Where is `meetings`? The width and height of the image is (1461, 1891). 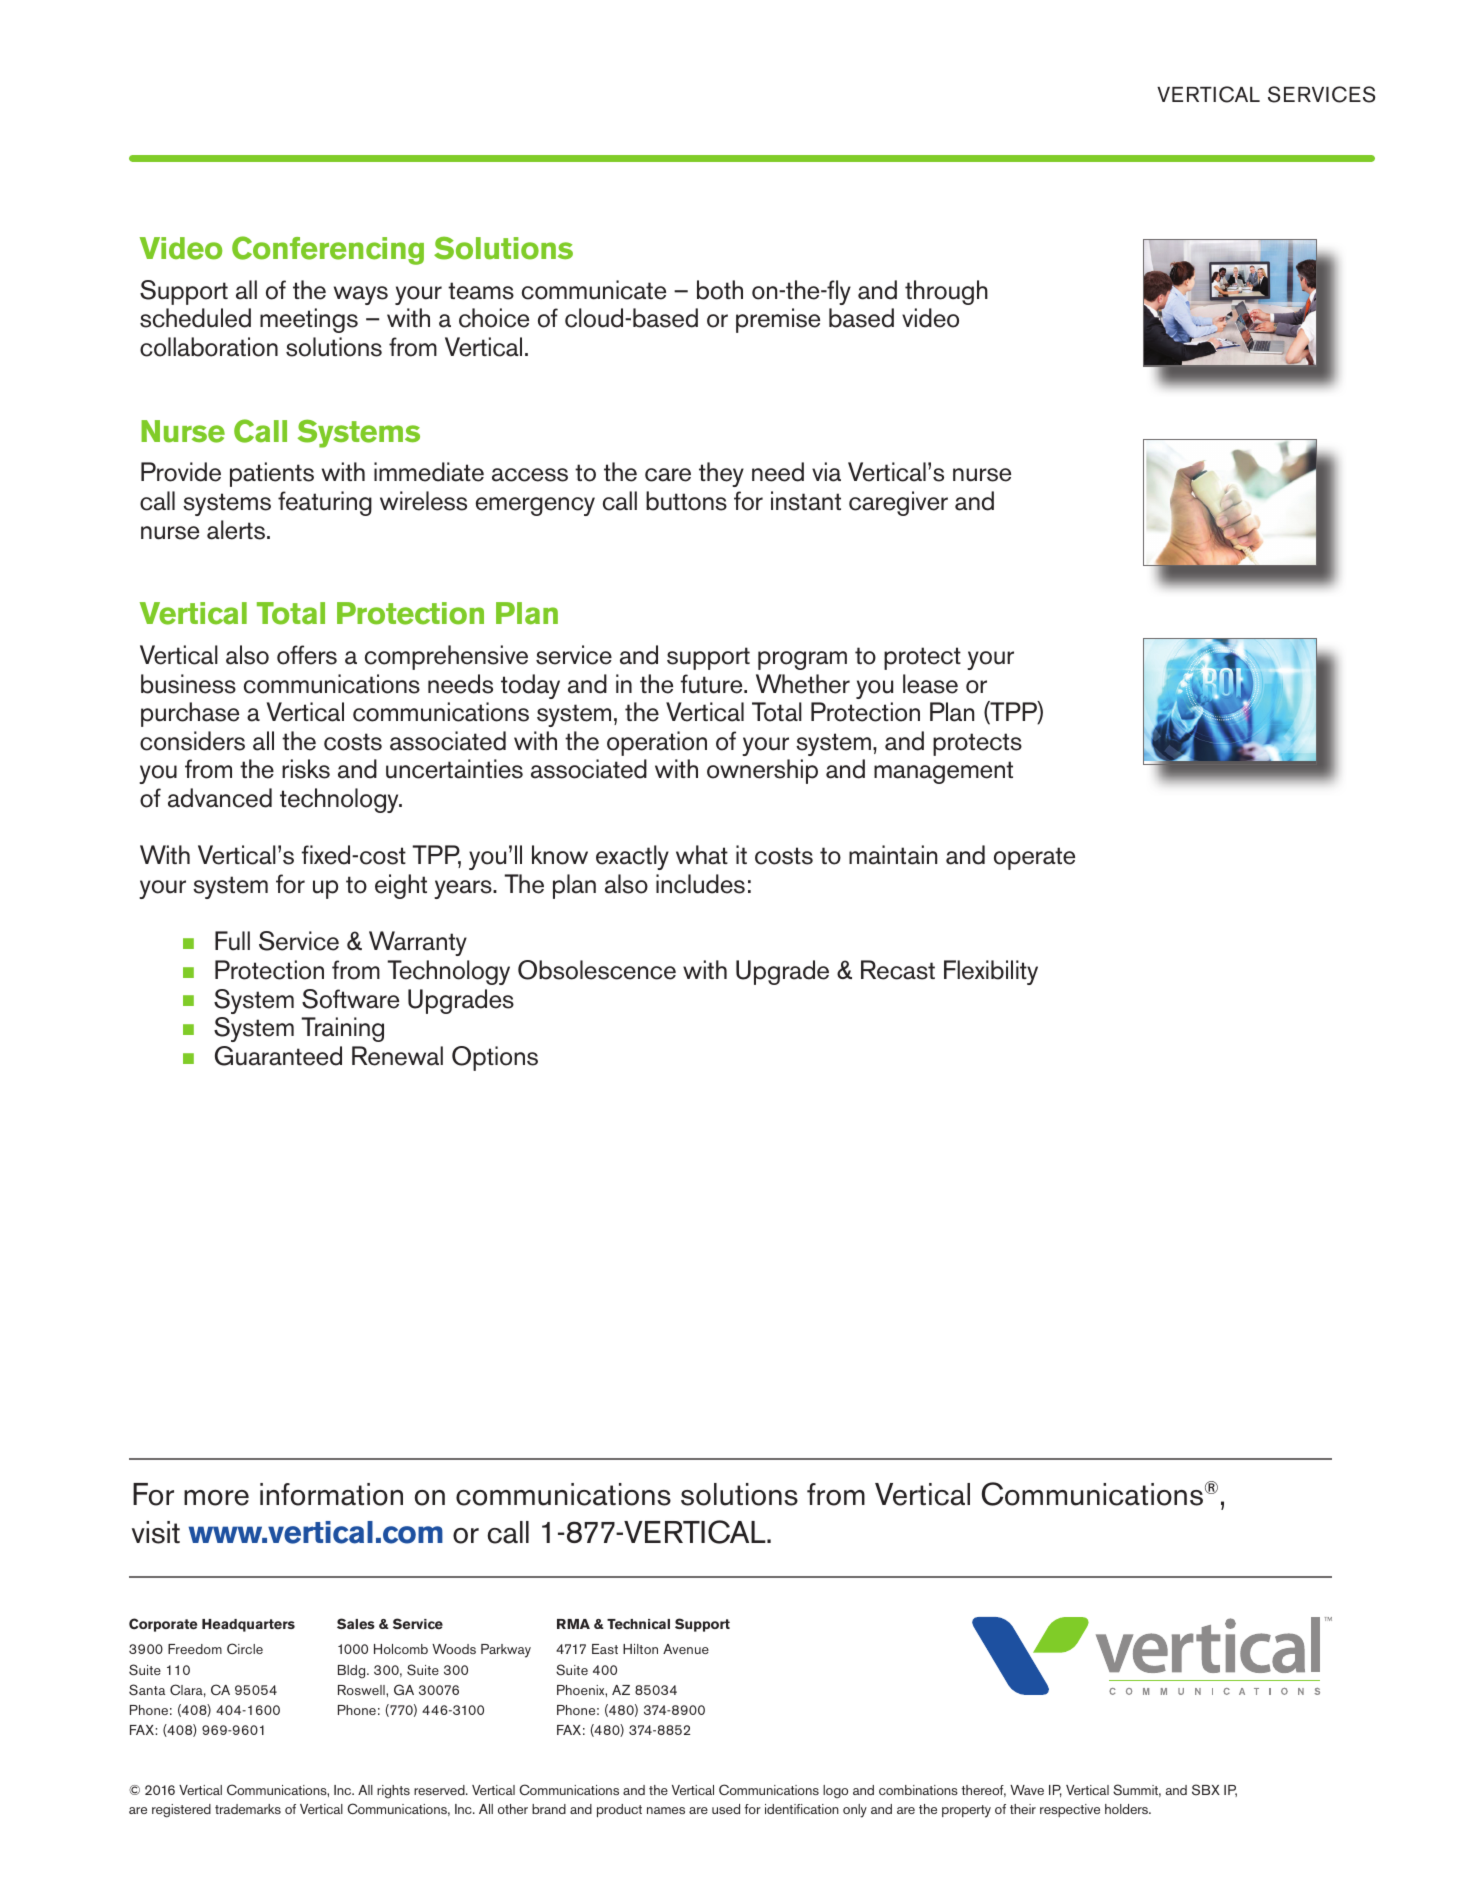
meetings is located at coordinates (309, 320).
